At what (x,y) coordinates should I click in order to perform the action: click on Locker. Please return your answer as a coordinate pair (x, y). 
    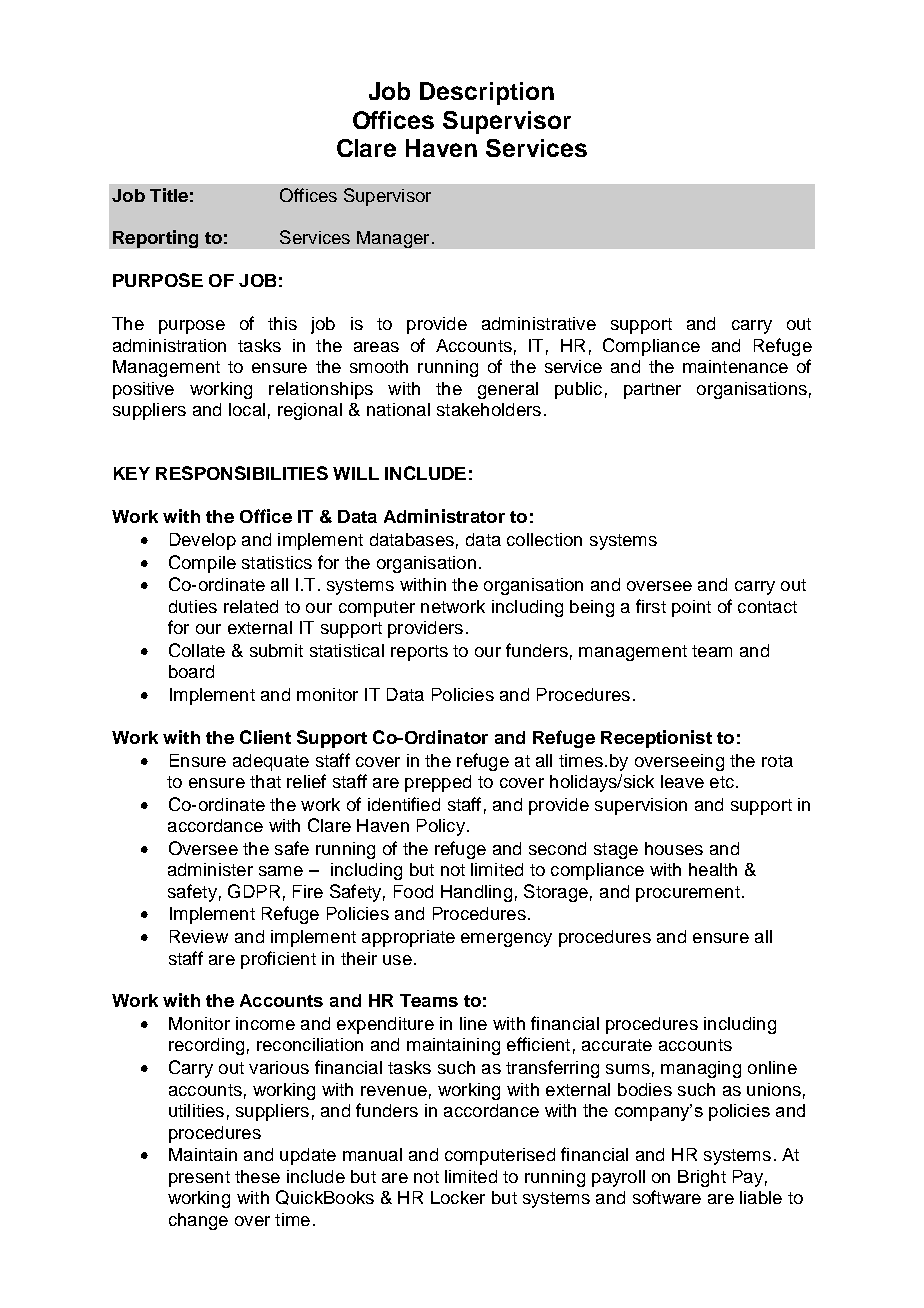
    Looking at the image, I should click on (458, 1197).
